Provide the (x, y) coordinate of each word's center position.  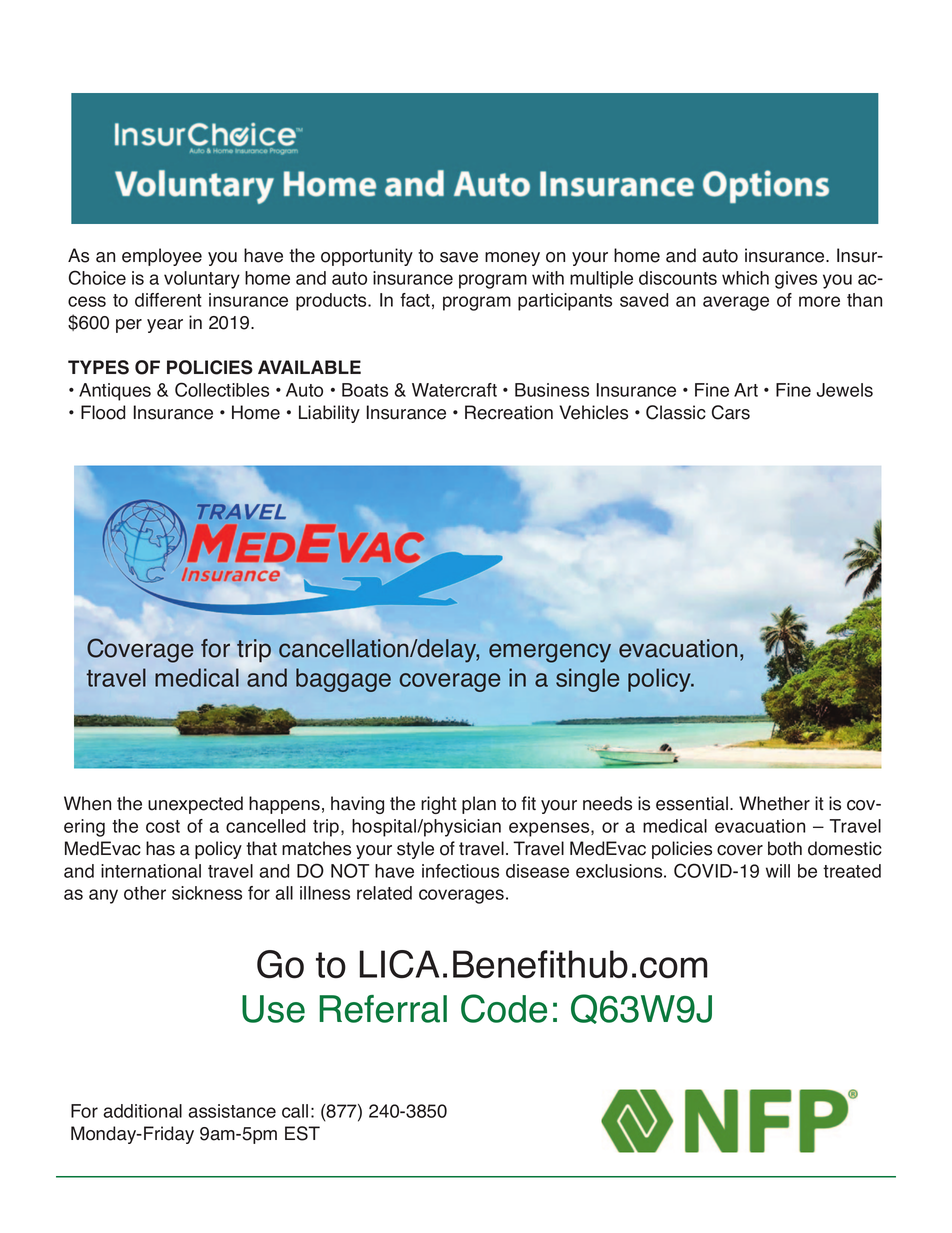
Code (504, 1008)
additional (142, 1111)
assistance (232, 1111)
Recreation (509, 412)
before (244, 850)
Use (273, 1009)
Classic (676, 412)
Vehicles (593, 412)
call (295, 1111)
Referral (383, 1009)
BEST (746, 1177)
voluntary (202, 280)
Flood (103, 412)
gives (796, 280)
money (512, 259)
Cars (731, 412)
